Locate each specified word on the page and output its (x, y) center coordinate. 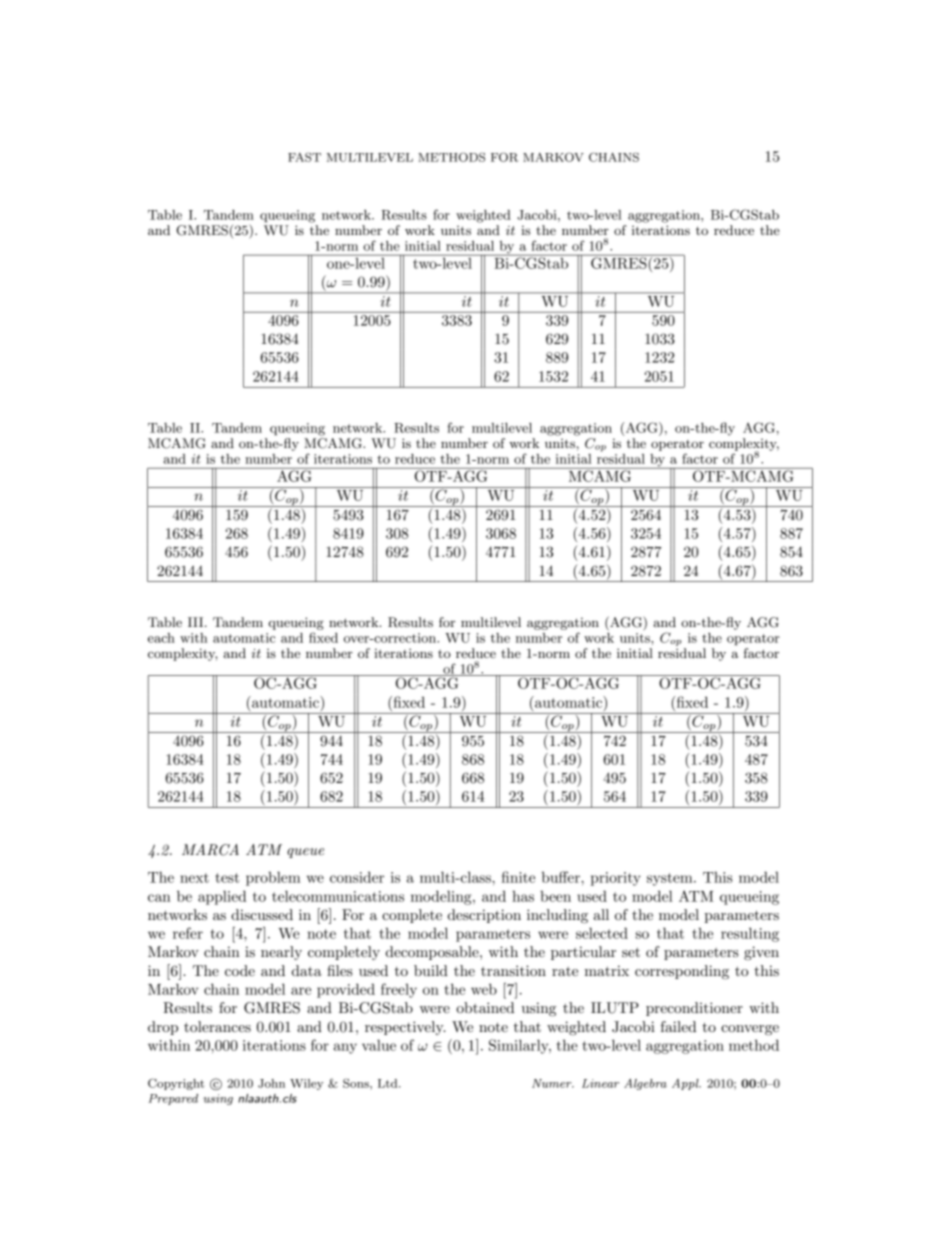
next (194, 878)
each (161, 638)
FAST (304, 157)
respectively (405, 1028)
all (601, 914)
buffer (562, 877)
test (227, 878)
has (523, 896)
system (671, 879)
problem (273, 878)
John (271, 1083)
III (197, 622)
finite (518, 877)
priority (615, 879)
